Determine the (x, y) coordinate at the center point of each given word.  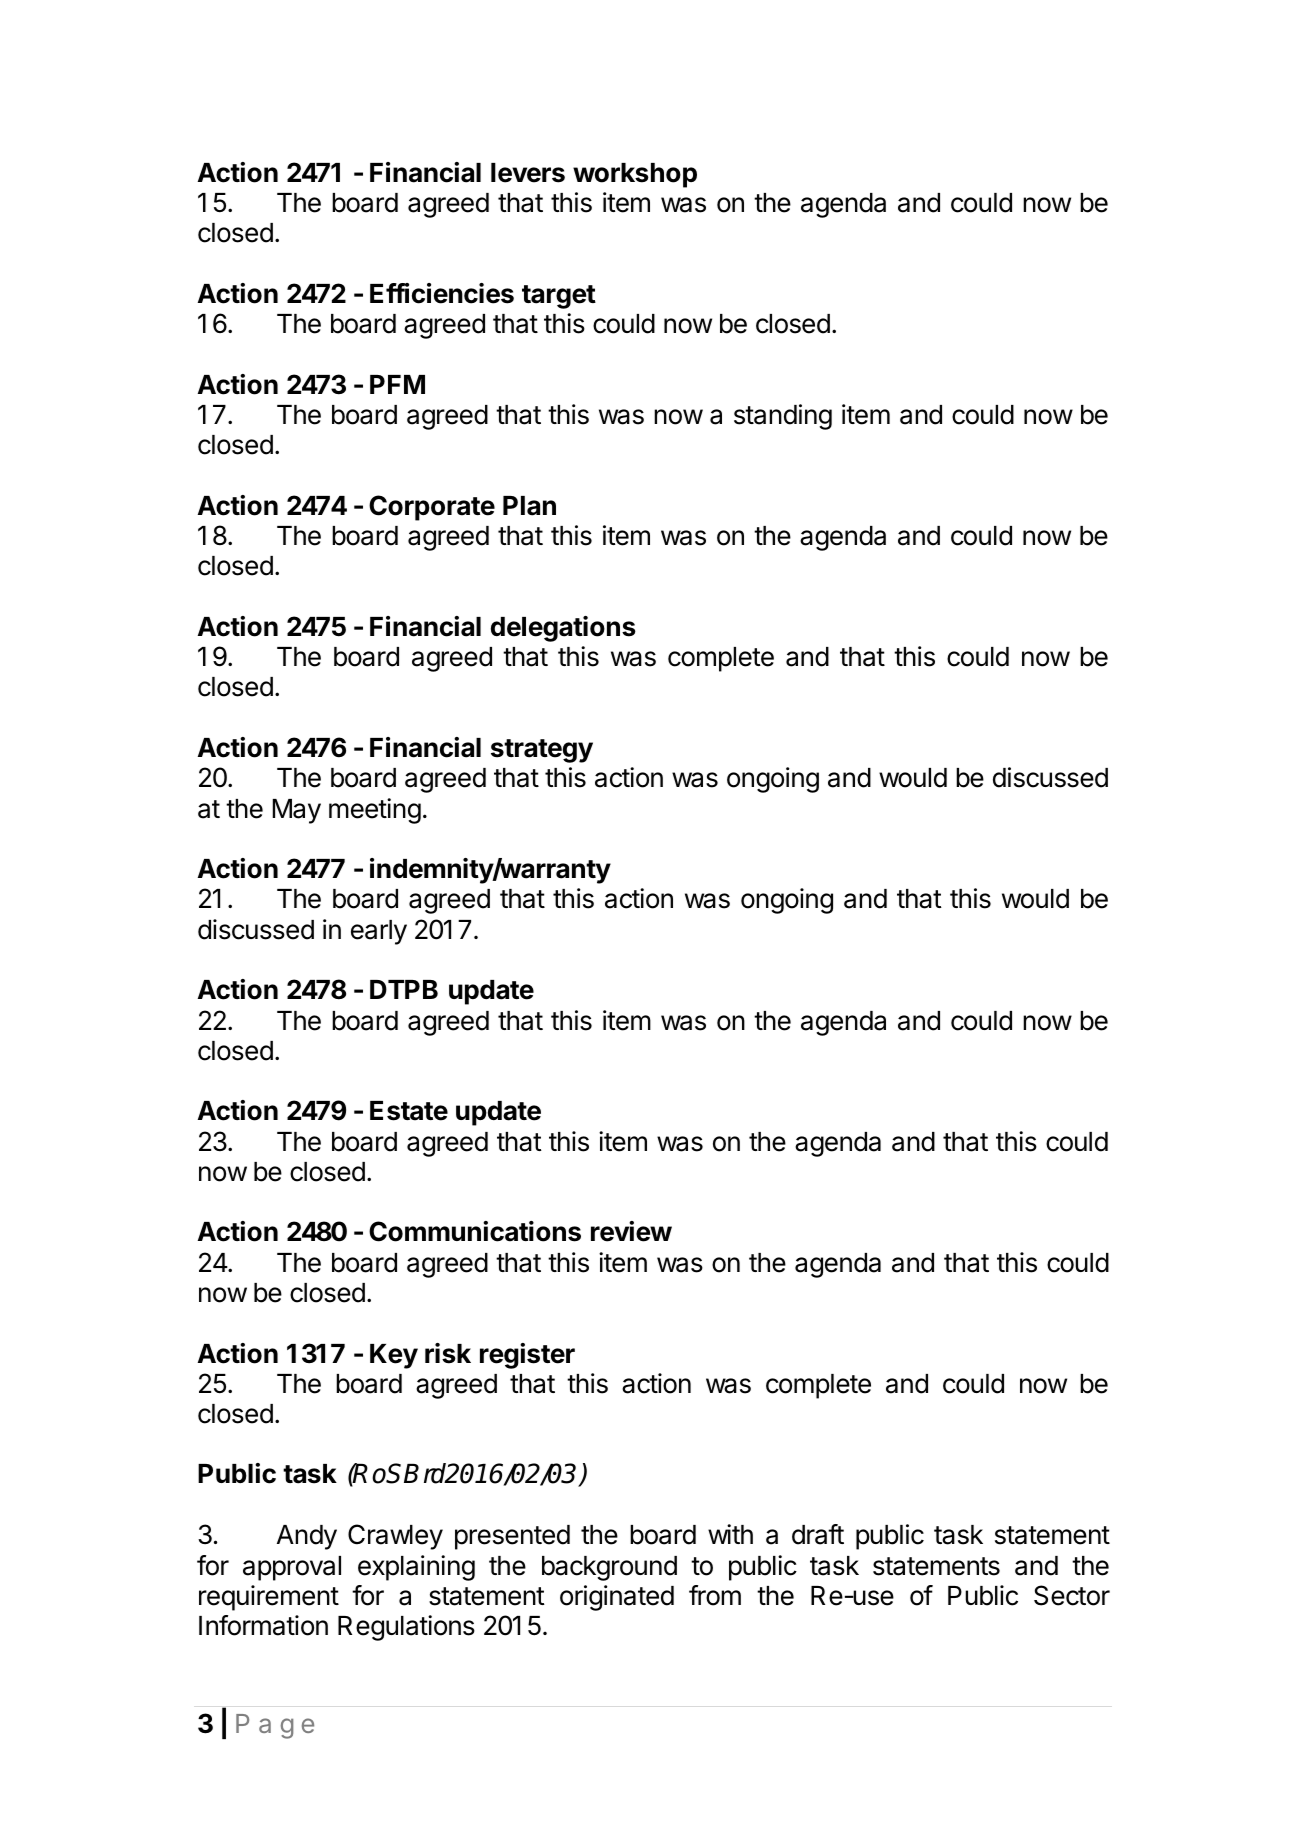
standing (783, 417)
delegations (563, 629)
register (527, 1356)
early (379, 932)
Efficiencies (442, 293)
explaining (416, 1568)
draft (818, 1534)
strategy (542, 751)
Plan (529, 506)
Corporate (432, 508)
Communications (475, 1231)
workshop (635, 175)
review (631, 1231)
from (715, 1595)
